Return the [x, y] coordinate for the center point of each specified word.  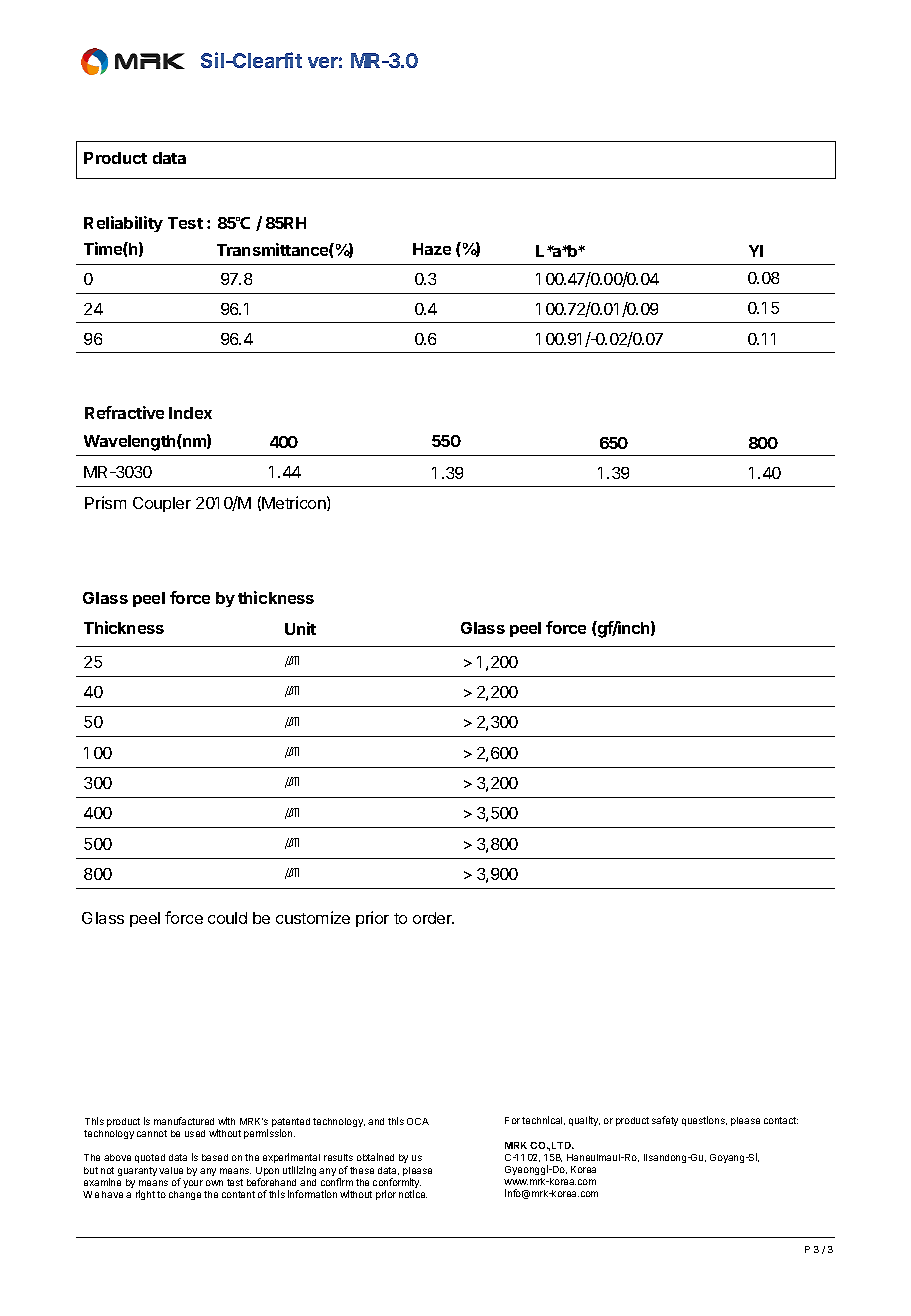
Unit [300, 628]
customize [313, 917]
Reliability [123, 224]
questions [704, 1121]
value [171, 1170]
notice [413, 1194]
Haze [432, 249]
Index [190, 413]
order [433, 918]
